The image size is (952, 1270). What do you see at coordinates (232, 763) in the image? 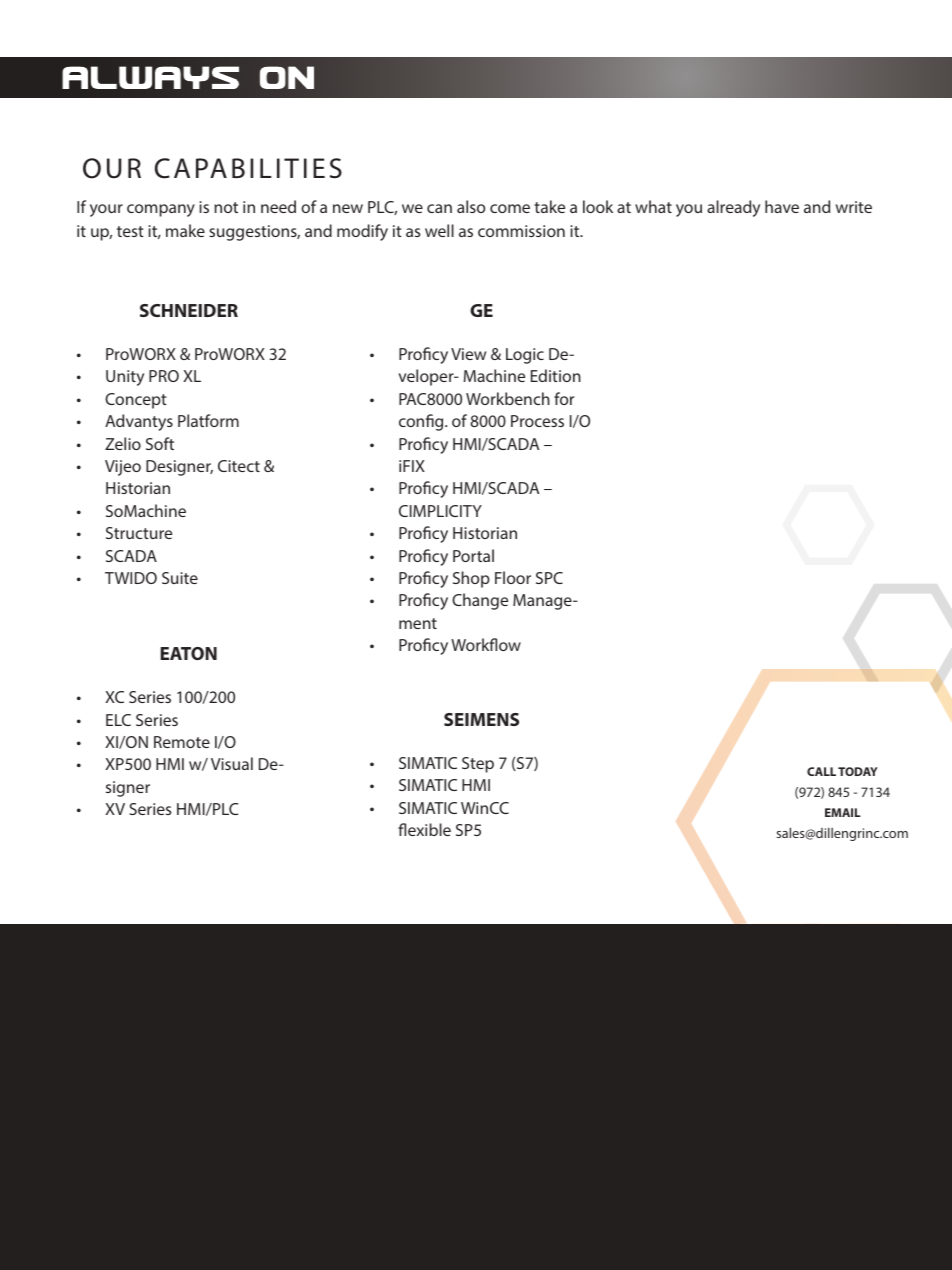
I see `Visual` at bounding box center [232, 763].
